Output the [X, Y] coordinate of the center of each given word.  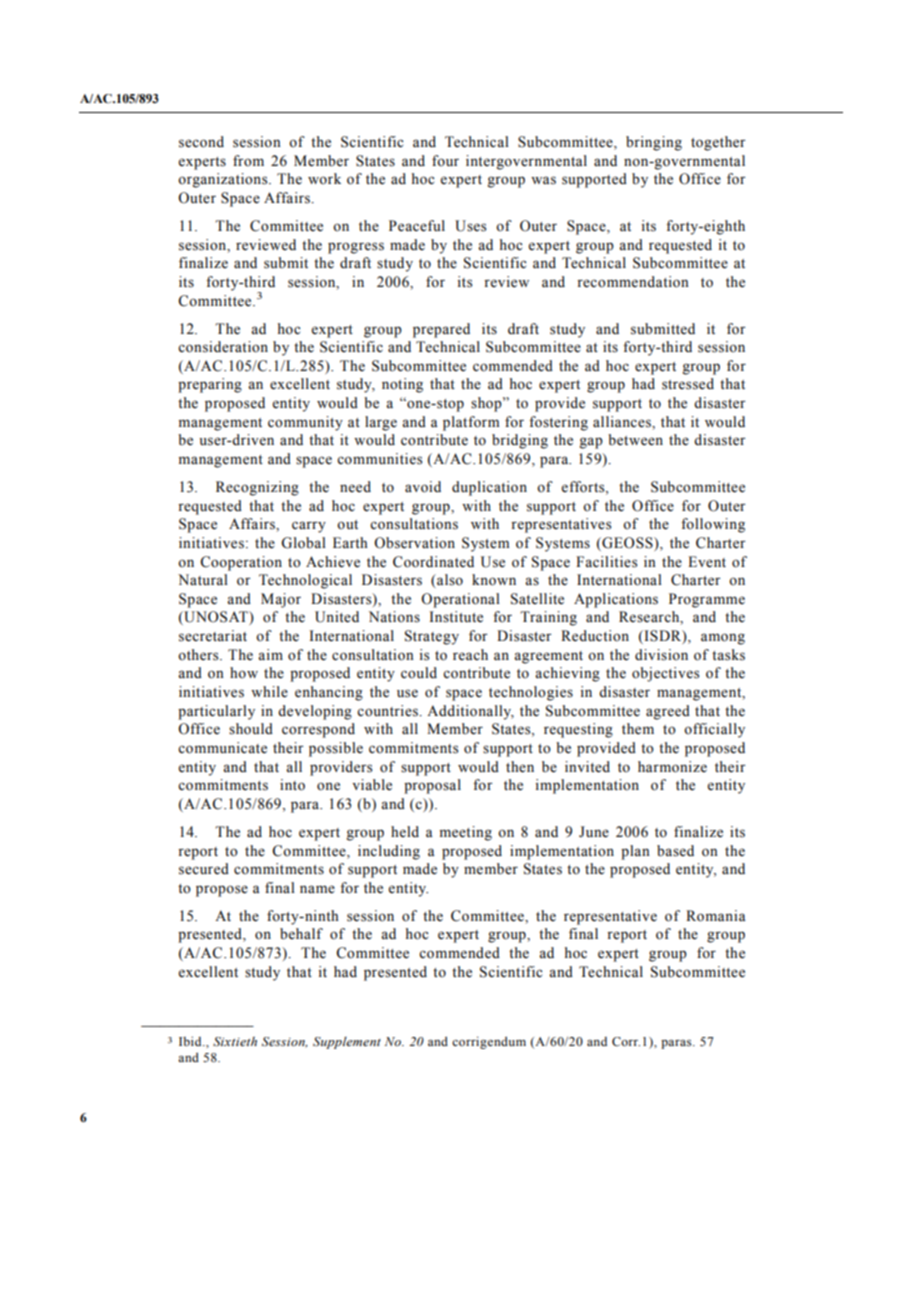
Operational [460, 600]
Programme [707, 600]
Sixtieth [235, 1042]
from [248, 161]
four [445, 161]
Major [281, 600]
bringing [654, 143]
